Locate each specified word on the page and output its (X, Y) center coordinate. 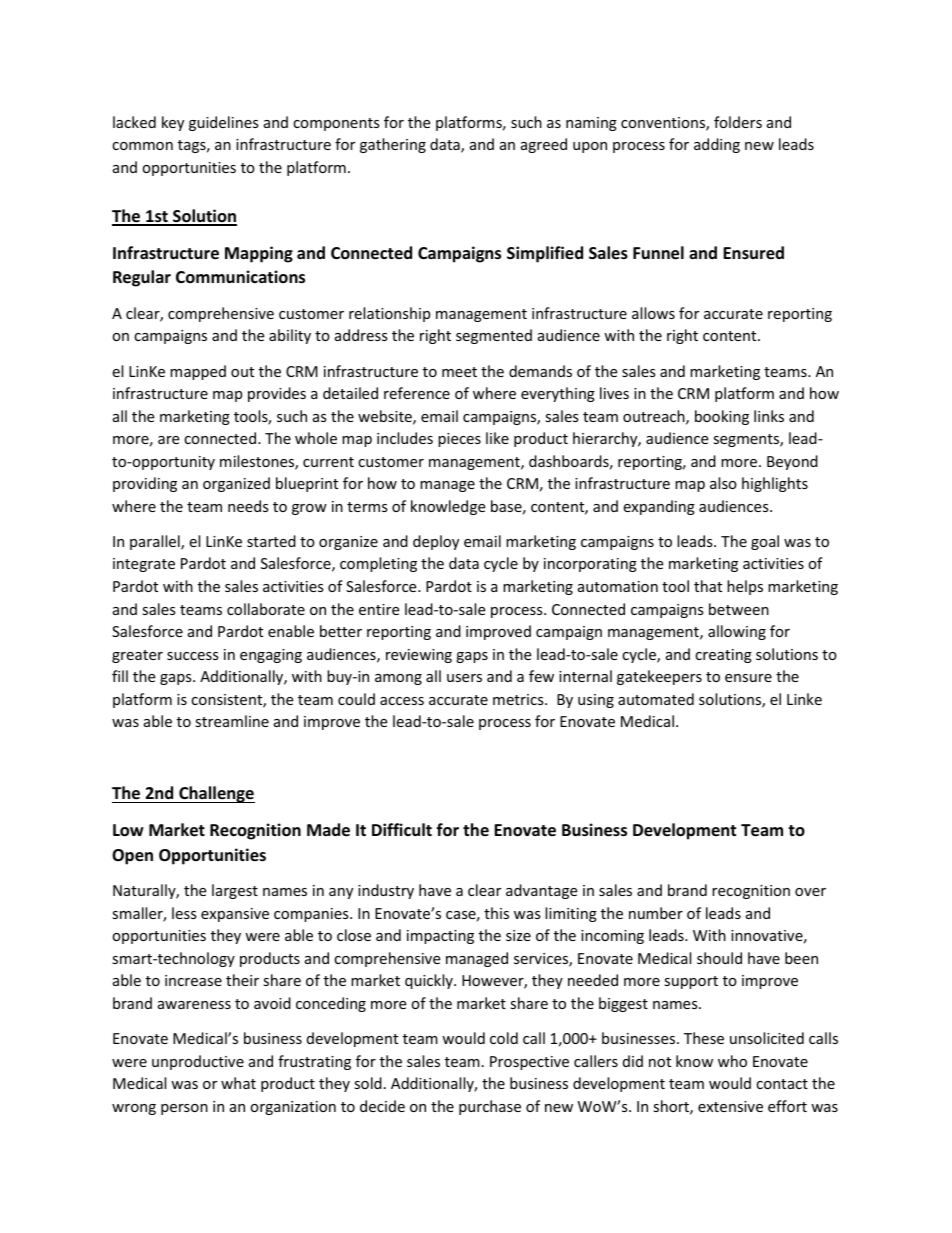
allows (653, 313)
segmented (494, 336)
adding (717, 145)
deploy (436, 542)
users (464, 678)
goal (765, 542)
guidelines (224, 123)
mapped (198, 372)
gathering (393, 145)
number (656, 913)
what (238, 1083)
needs (248, 506)
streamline (232, 721)
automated (656, 699)
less (184, 913)
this (496, 913)
